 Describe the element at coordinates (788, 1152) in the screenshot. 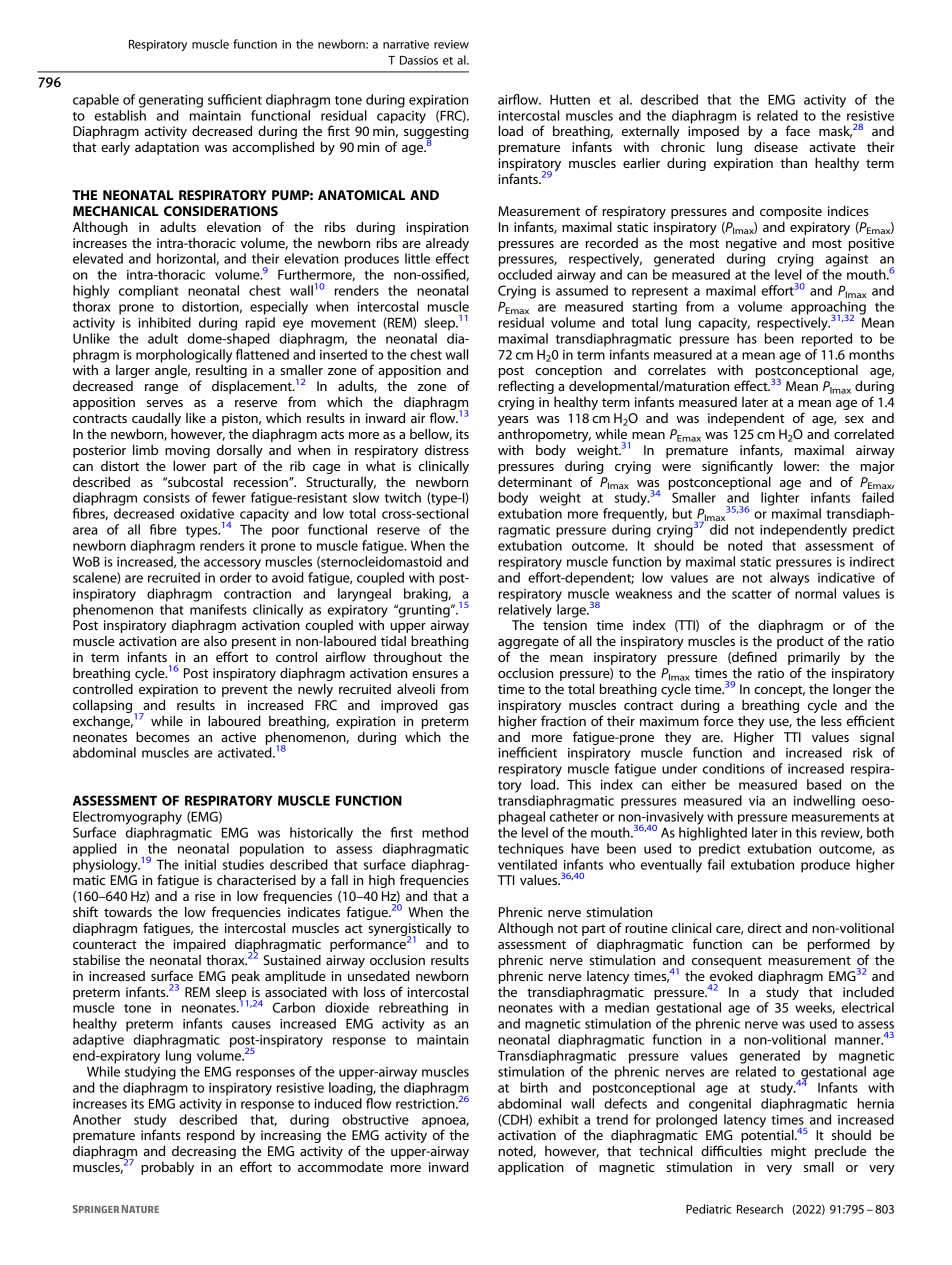

I see `might` at that location.
